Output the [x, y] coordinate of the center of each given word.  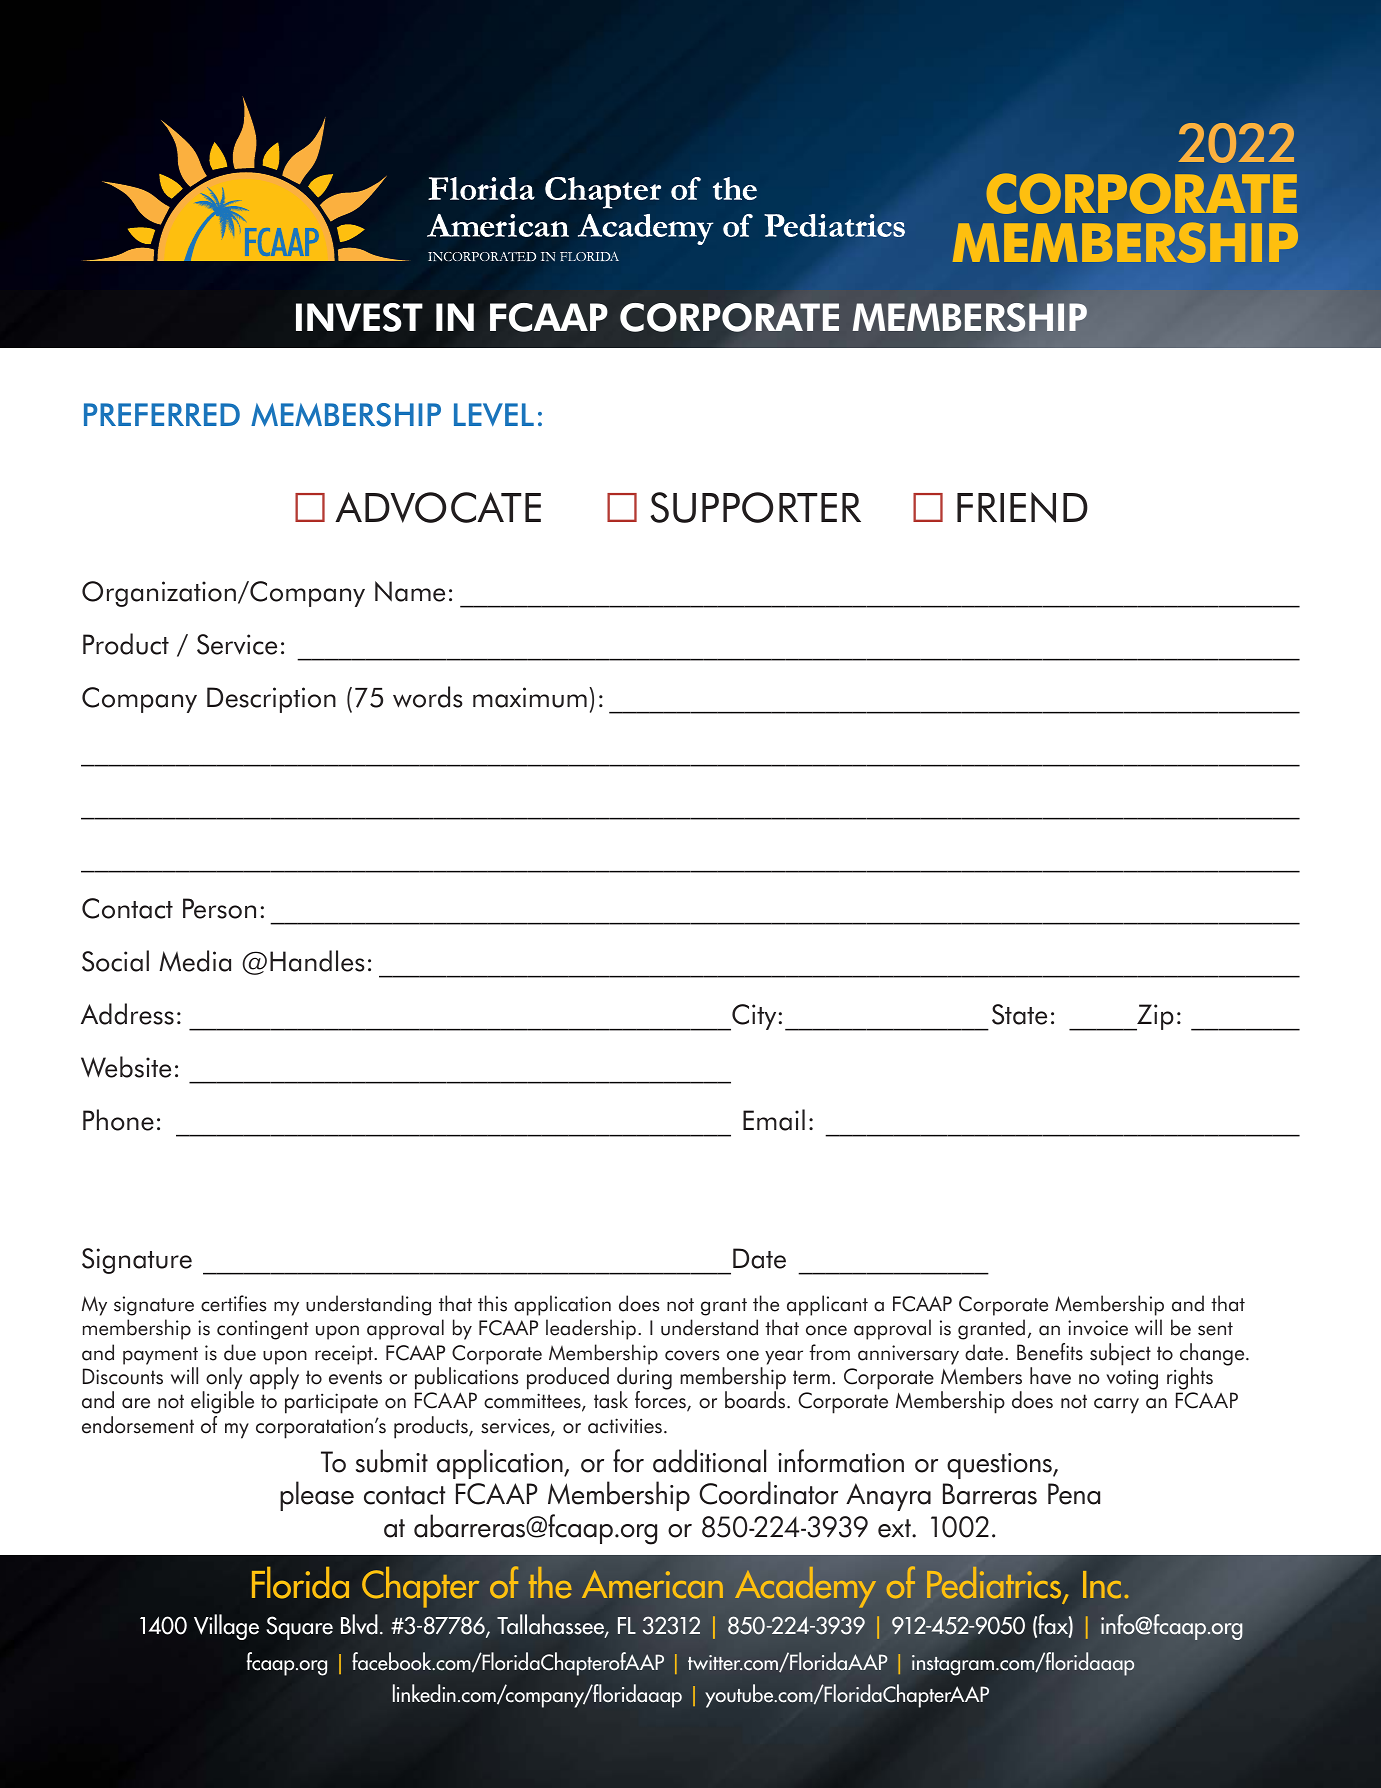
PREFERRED [162, 414]
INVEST [359, 317]
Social [115, 961]
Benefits [1050, 1352]
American [652, 1584]
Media [195, 961]
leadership [591, 1329]
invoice [1098, 1328]
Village [226, 1627]
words [428, 697]
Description [271, 700]
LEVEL [494, 414]
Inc [1102, 1585]
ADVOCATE [438, 507]
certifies [234, 1303]
